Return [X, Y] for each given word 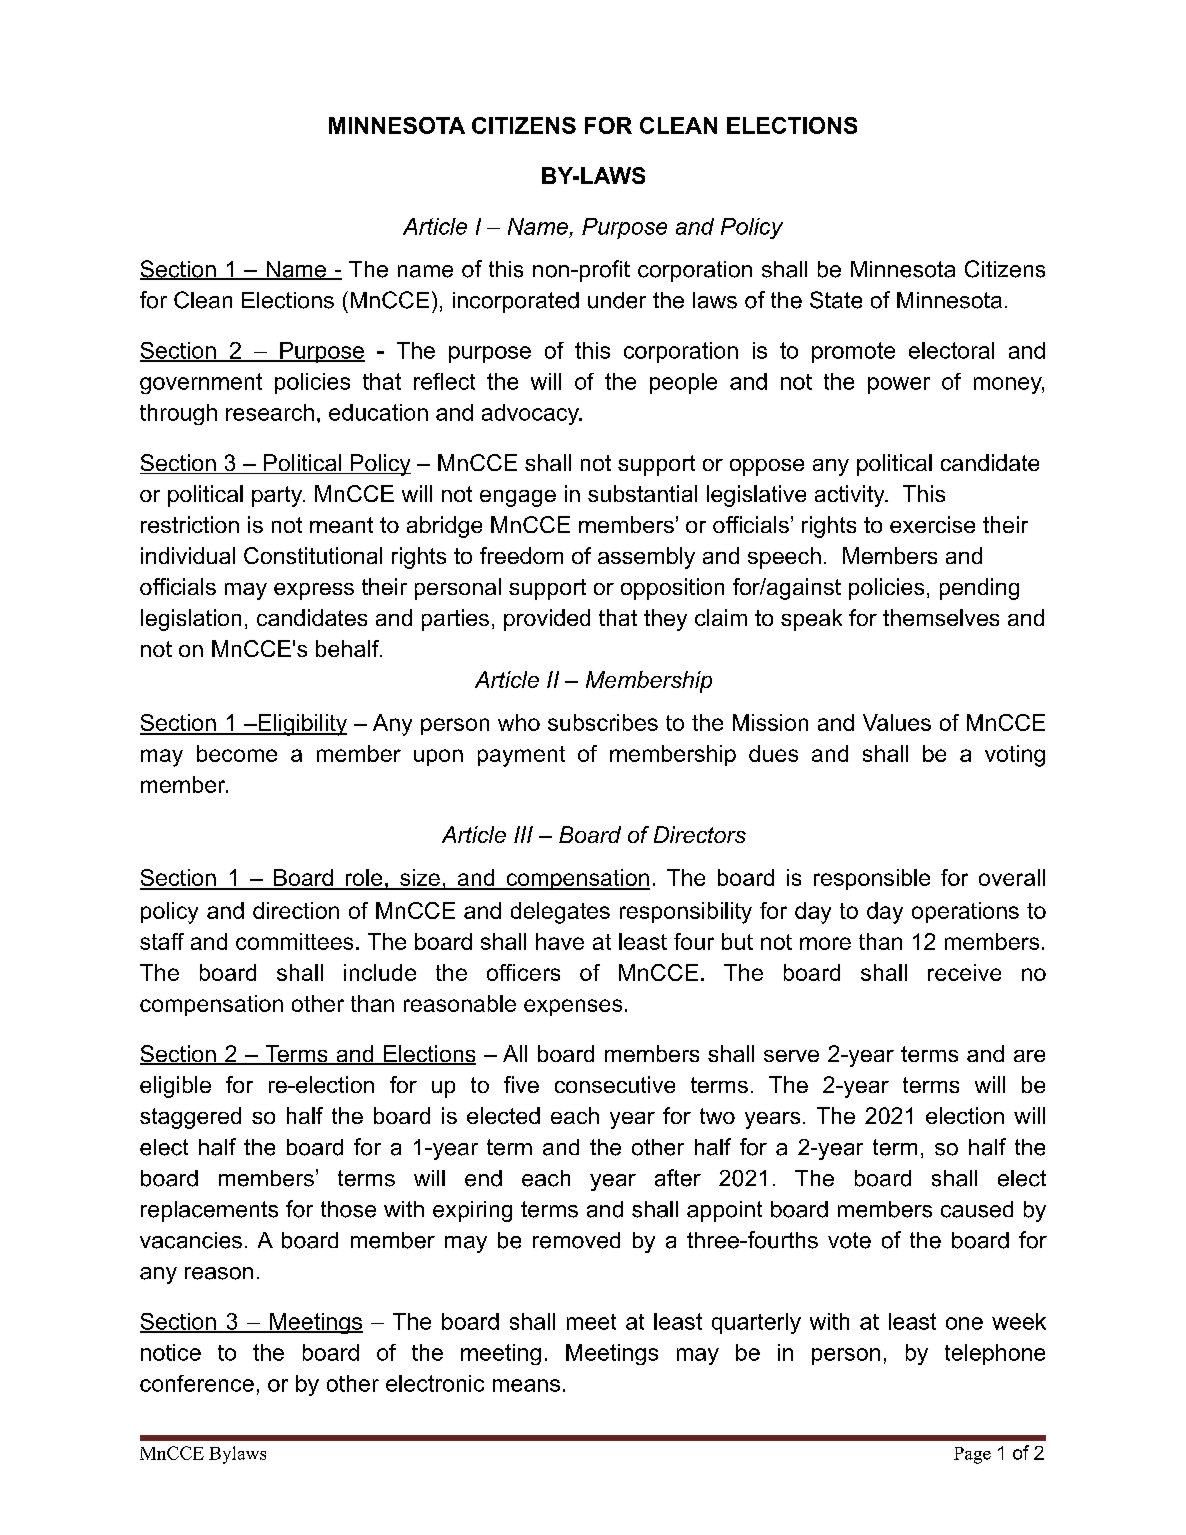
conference [197, 1383]
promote [853, 352]
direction [296, 910]
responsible [872, 879]
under [617, 300]
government [201, 383]
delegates [560, 913]
